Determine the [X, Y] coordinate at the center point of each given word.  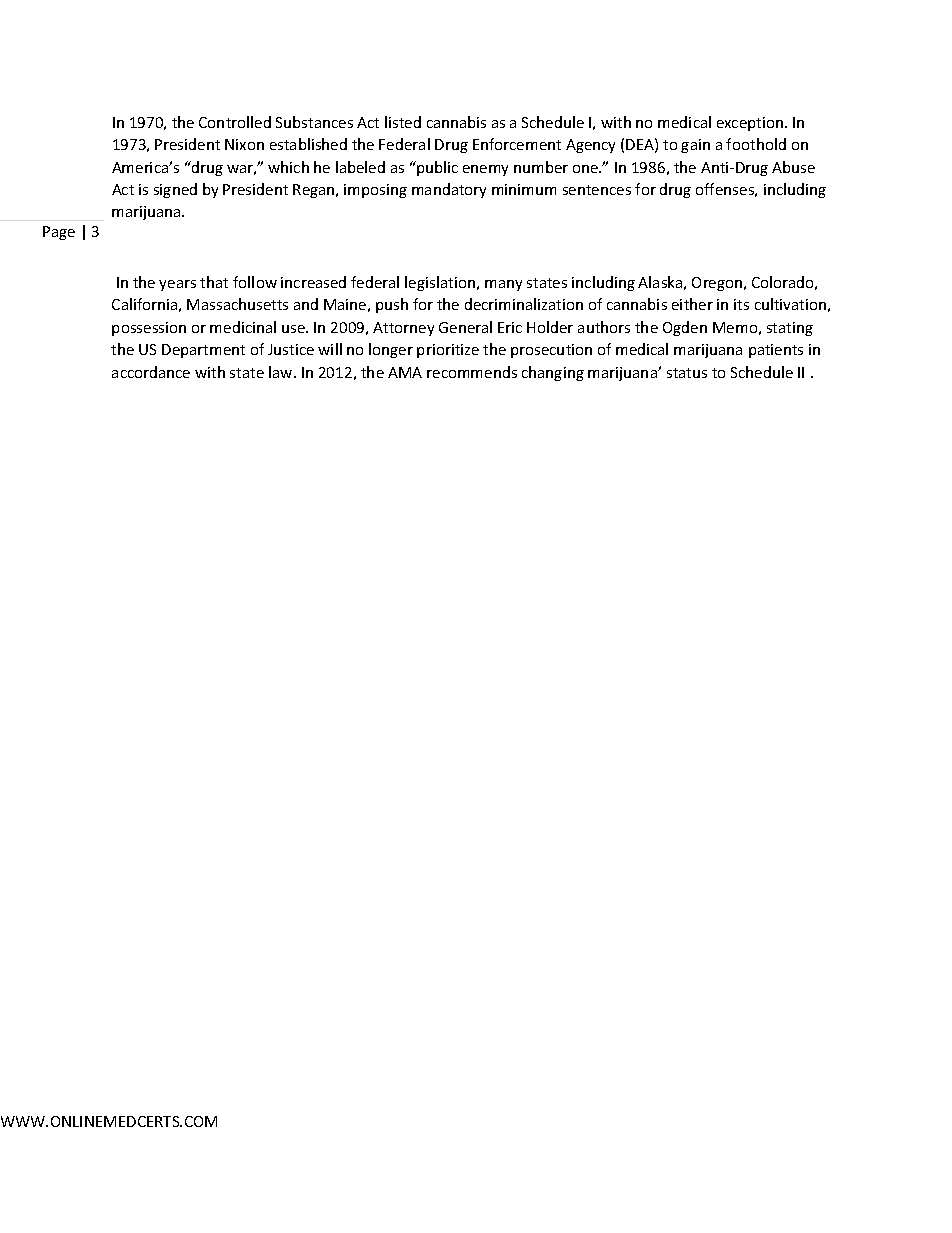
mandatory [449, 190]
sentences [597, 190]
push [392, 305]
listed [403, 122]
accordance [151, 372]
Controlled [235, 122]
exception [751, 124]
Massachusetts [237, 304]
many [503, 285]
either [692, 304]
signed [175, 190]
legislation [441, 283]
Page [59, 233]
